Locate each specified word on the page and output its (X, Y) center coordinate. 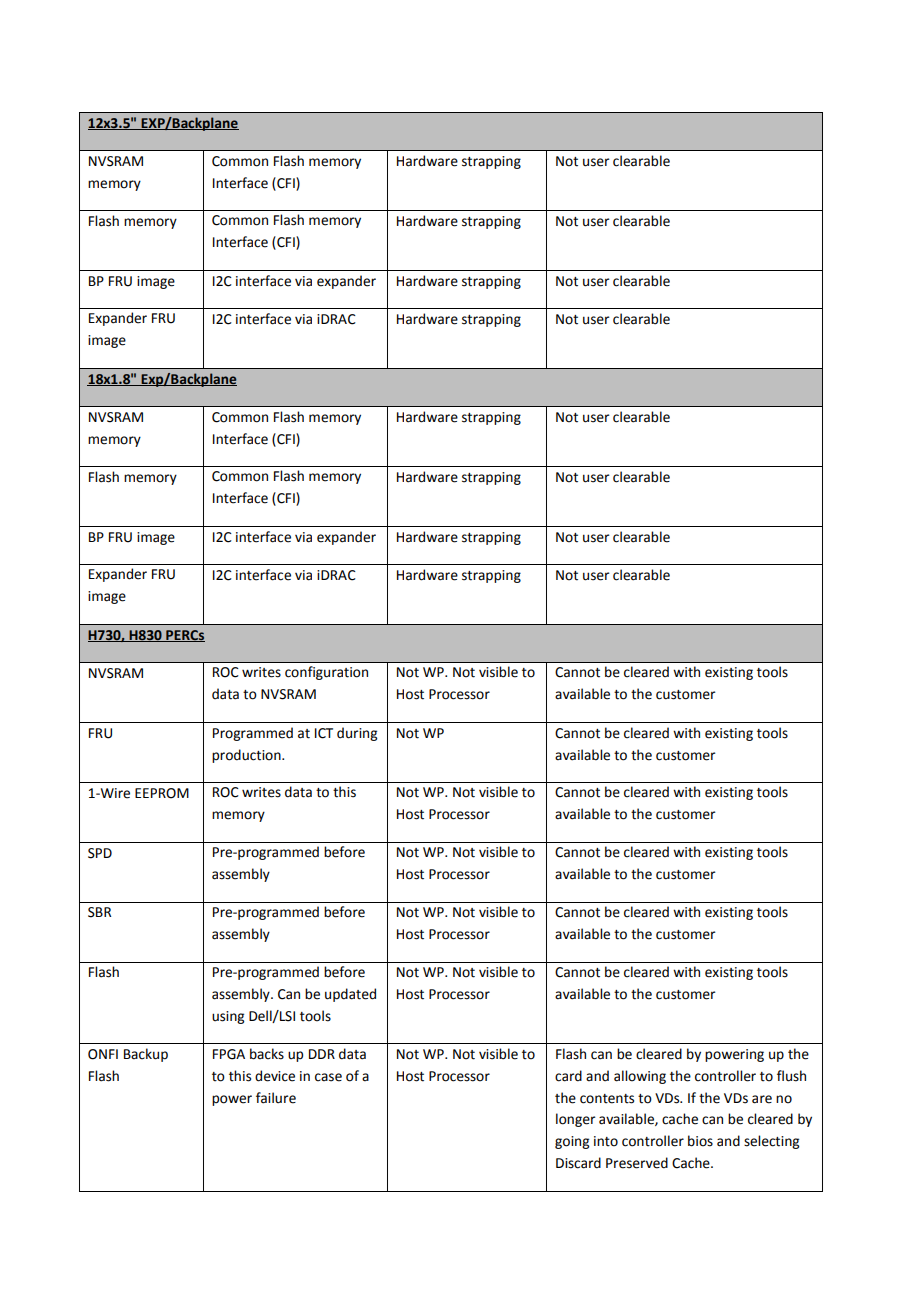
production (247, 756)
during (357, 734)
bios (700, 1141)
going (572, 1142)
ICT (324, 733)
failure (276, 1098)
